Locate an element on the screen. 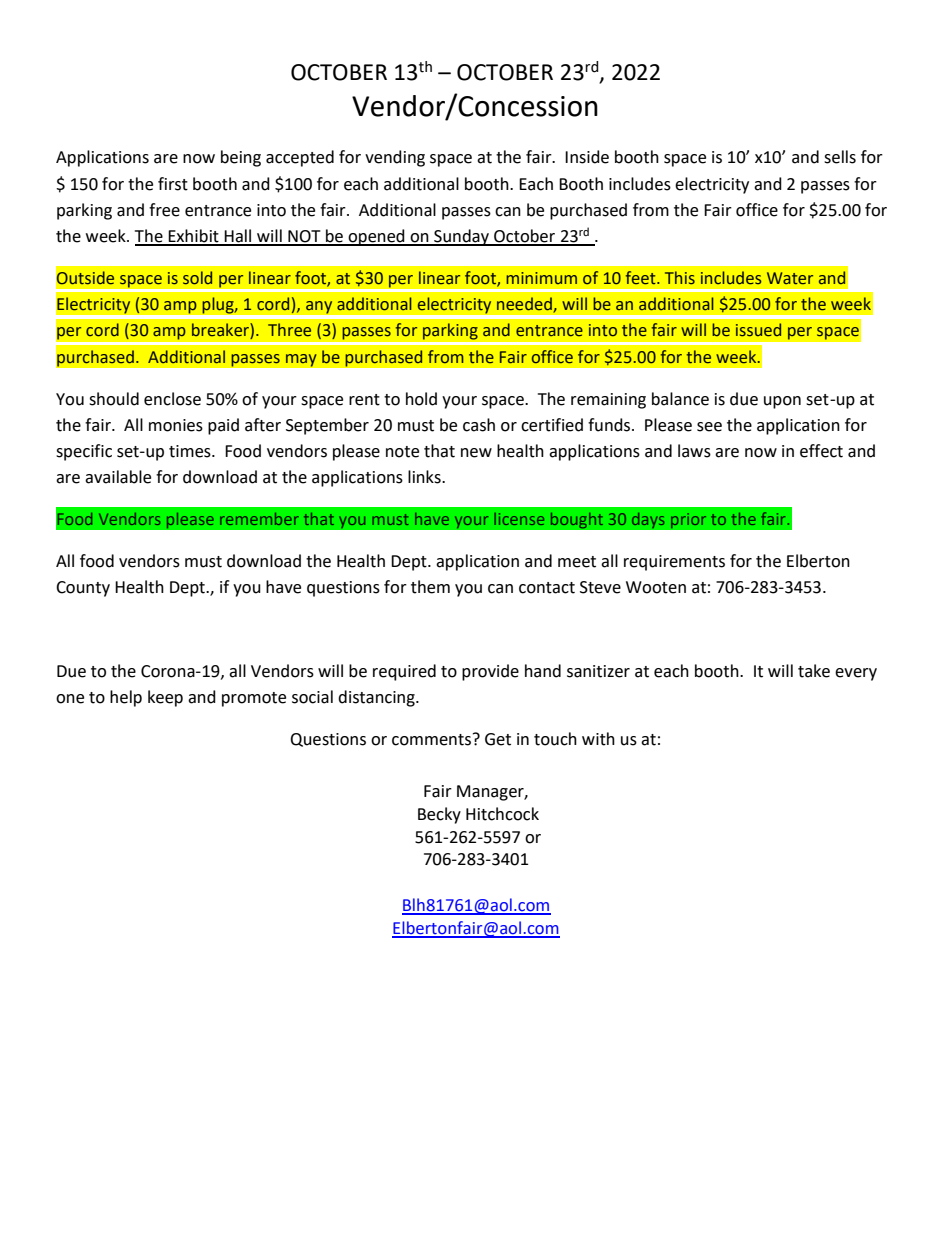 The image size is (952, 1233). Wooten is located at coordinates (656, 587).
